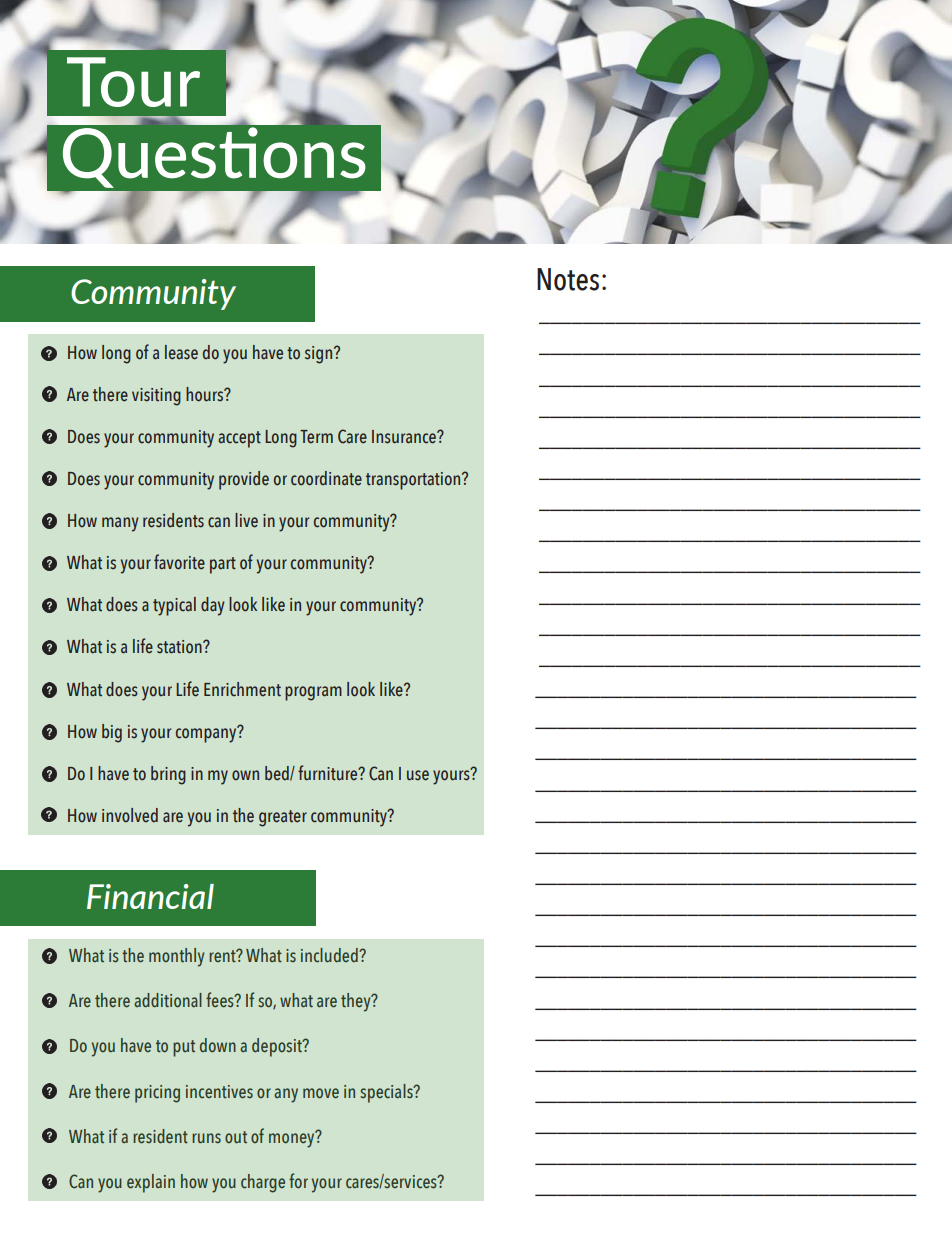  What do you see at coordinates (156, 397) in the page?
I see `visiting` at bounding box center [156, 397].
